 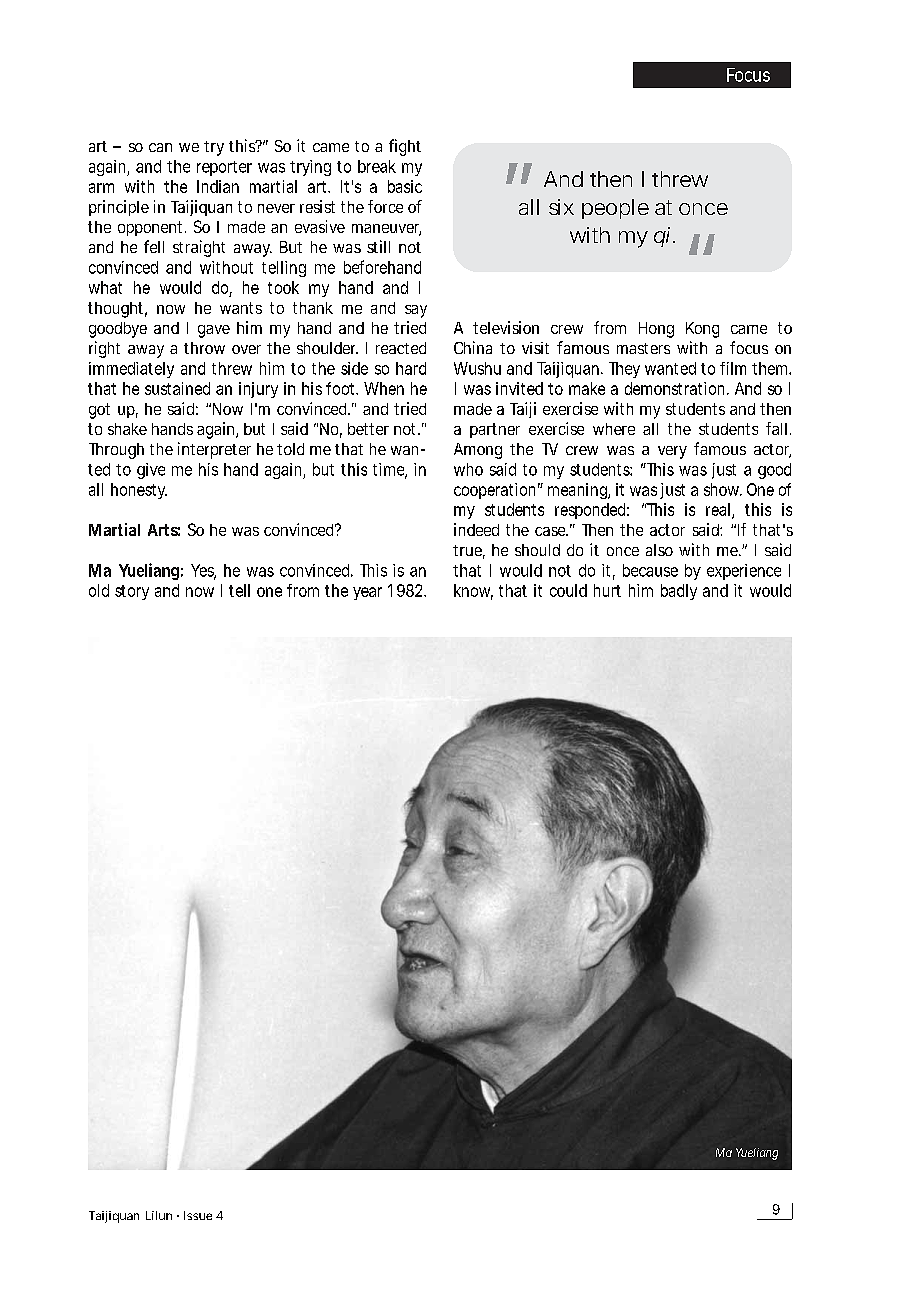 What do you see at coordinates (132, 592) in the page?
I see `story` at bounding box center [132, 592].
